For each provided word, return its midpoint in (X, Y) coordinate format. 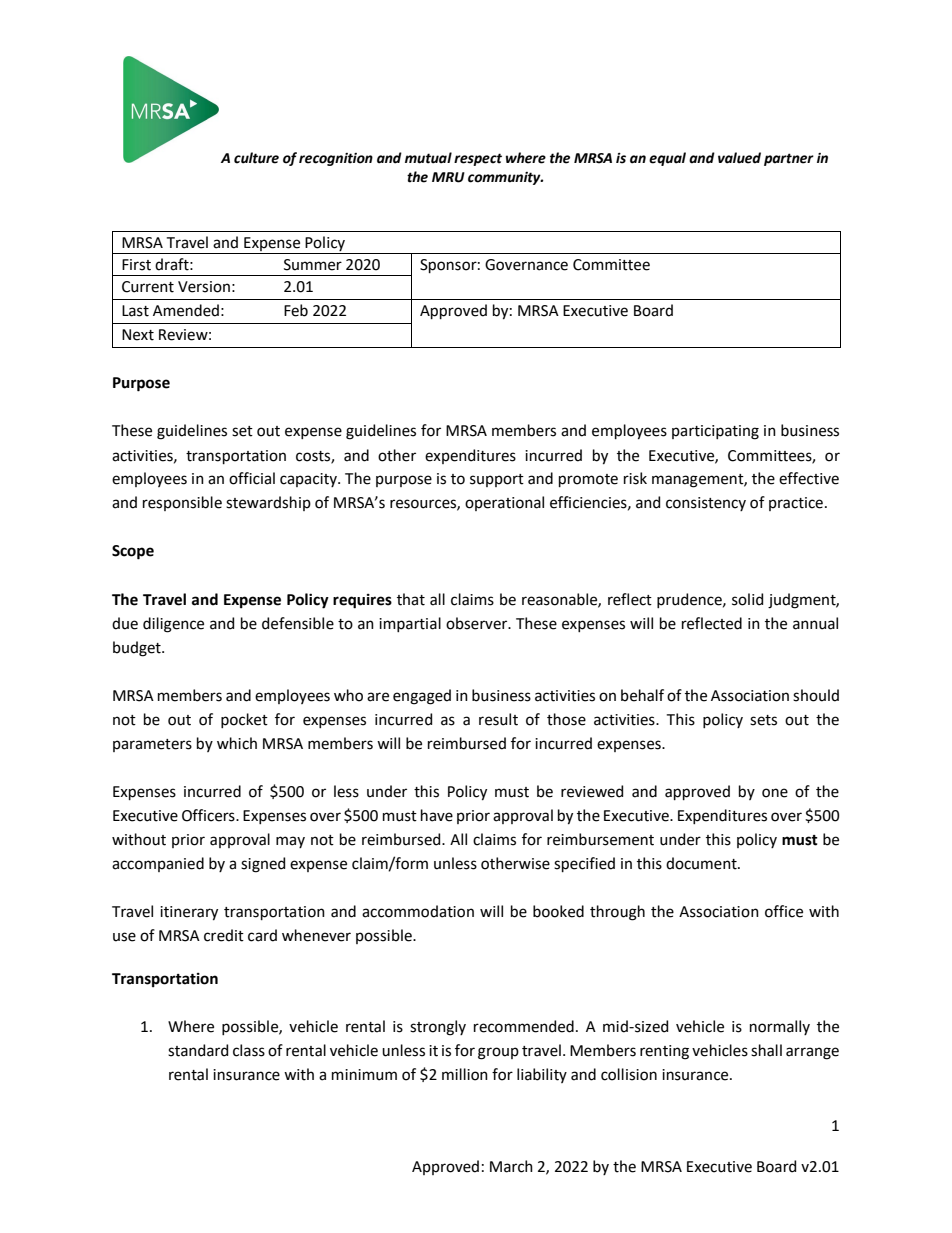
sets (763, 720)
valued (739, 158)
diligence (173, 625)
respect (478, 159)
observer (478, 623)
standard (198, 1050)
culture (256, 158)
